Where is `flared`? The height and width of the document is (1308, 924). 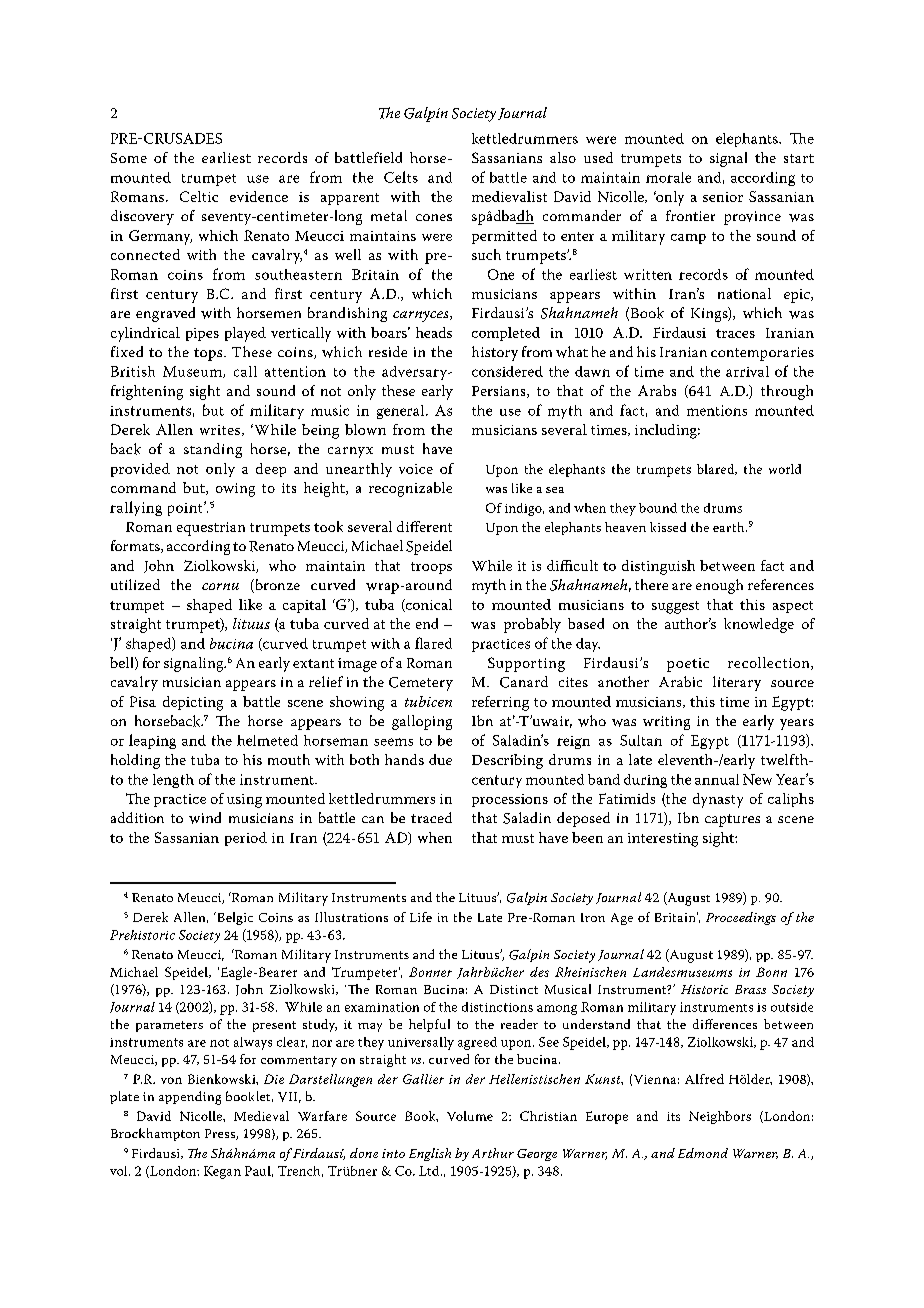
flared is located at coordinates (433, 643).
